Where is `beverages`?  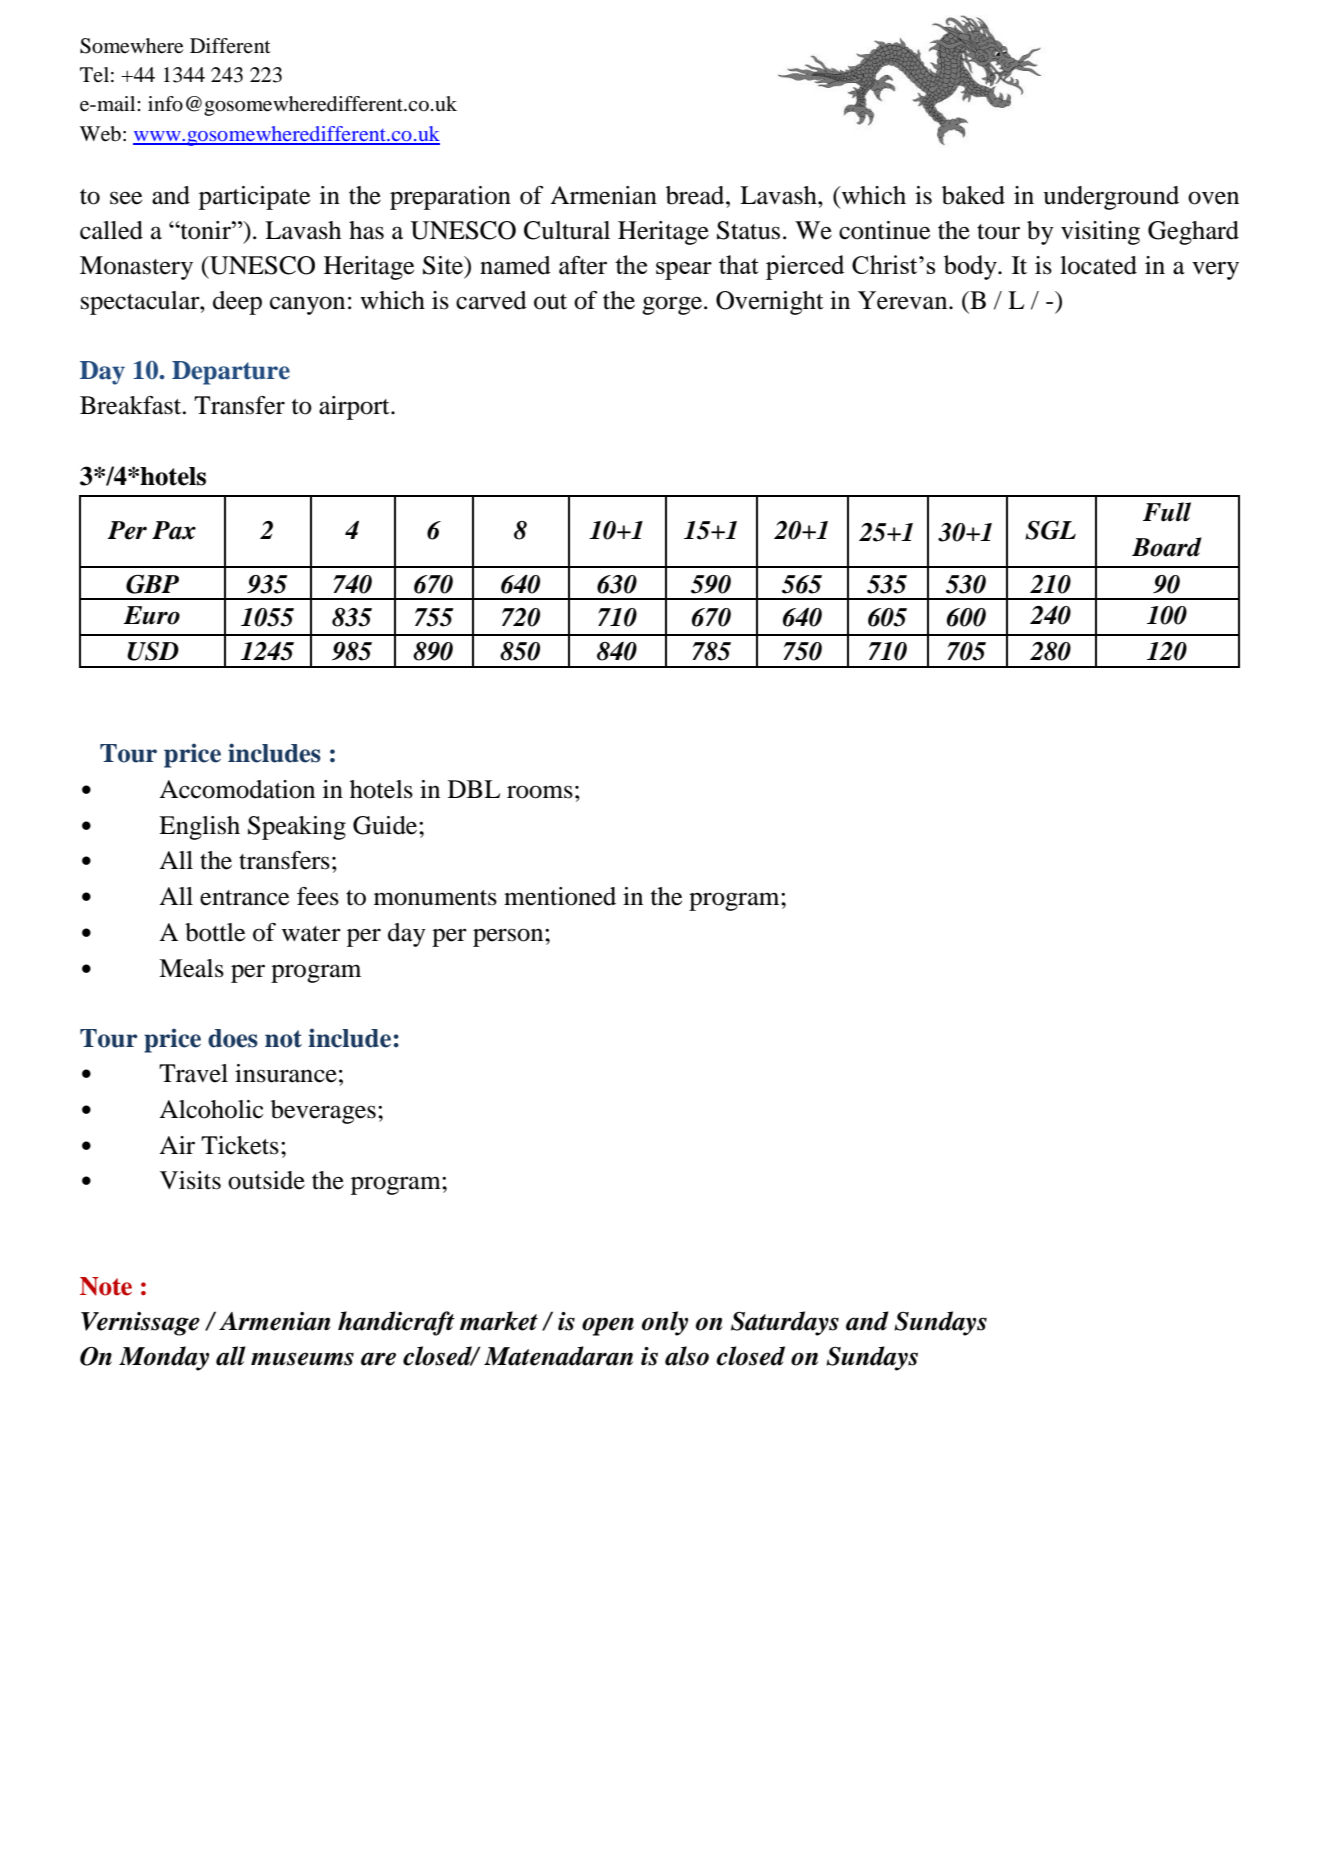
beverages is located at coordinates (323, 1112).
